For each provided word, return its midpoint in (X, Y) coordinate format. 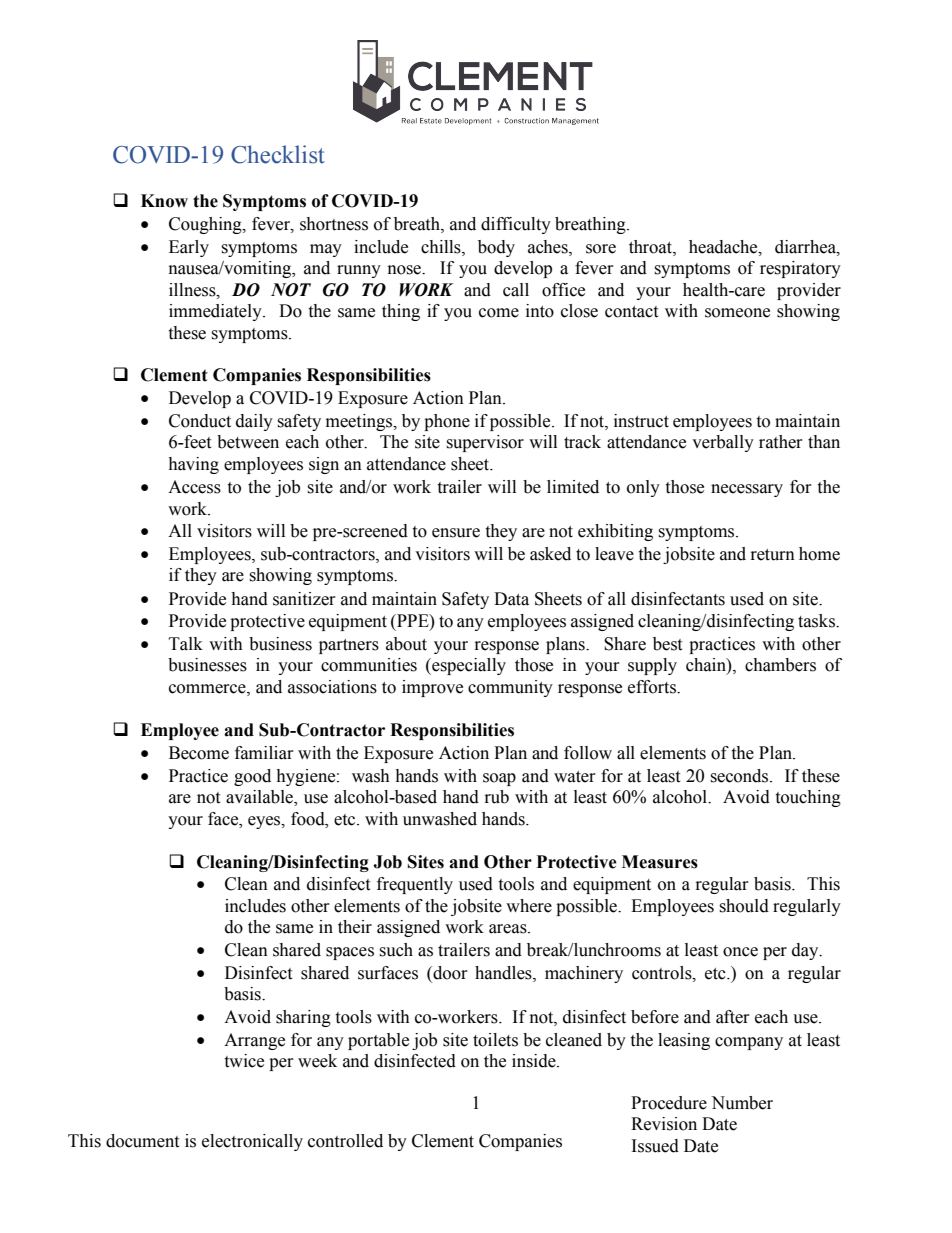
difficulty (516, 225)
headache (724, 247)
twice (244, 1061)
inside (535, 1061)
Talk (186, 644)
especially (468, 666)
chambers (780, 665)
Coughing (206, 225)
